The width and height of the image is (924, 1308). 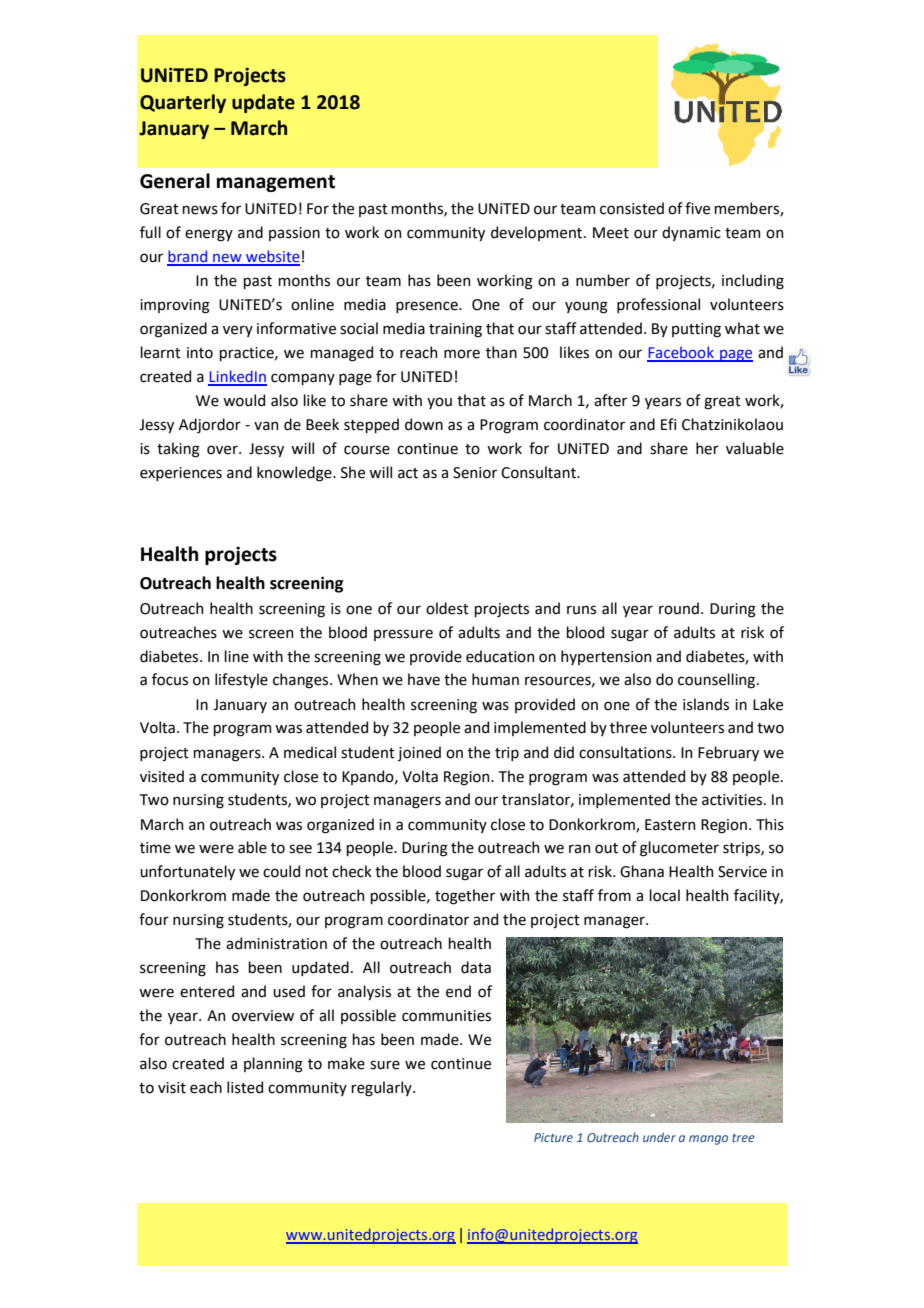 What do you see at coordinates (697, 208) in the image?
I see `five` at bounding box center [697, 208].
